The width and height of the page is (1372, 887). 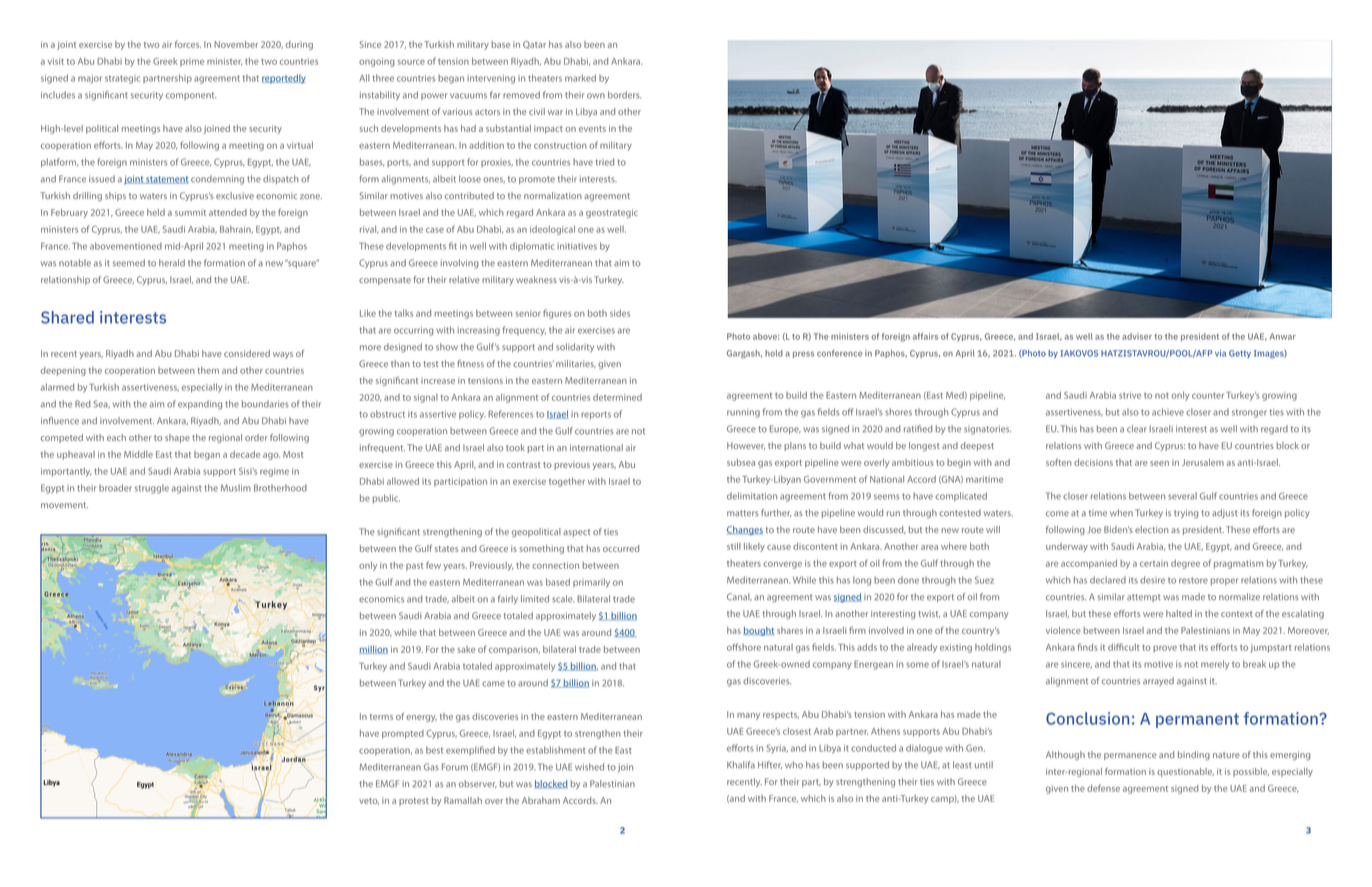 I want to click on marked, so click(x=580, y=78).
